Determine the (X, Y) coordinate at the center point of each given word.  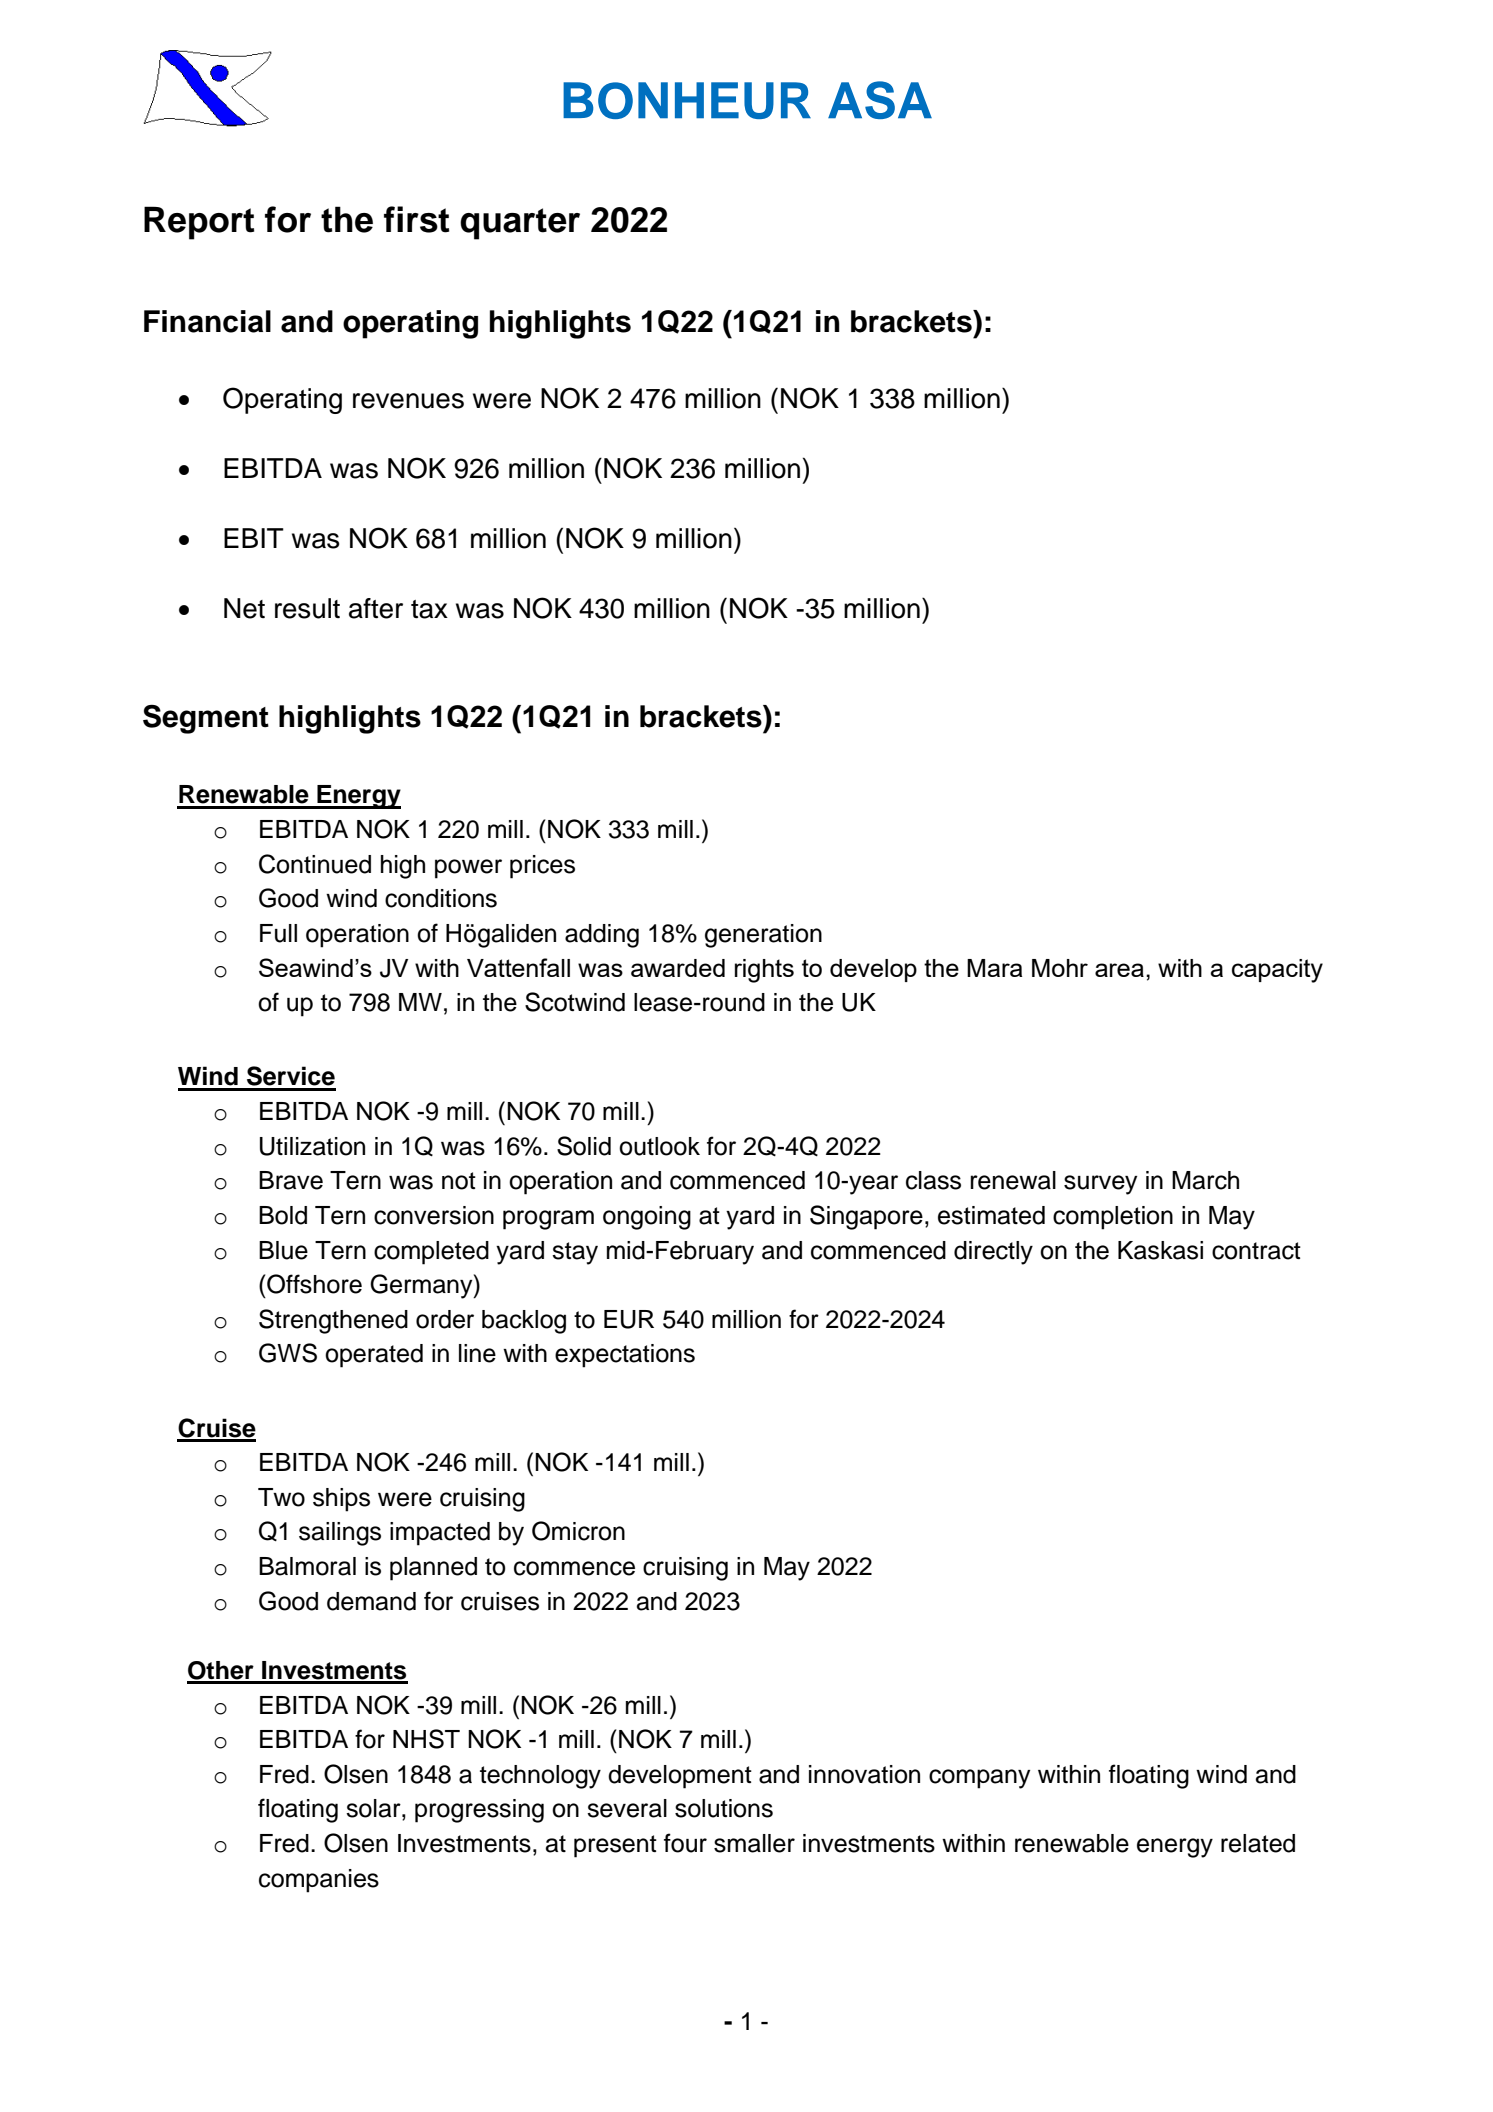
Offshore (313, 1284)
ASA (880, 100)
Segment (206, 719)
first (416, 219)
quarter (520, 224)
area (1119, 970)
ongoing (647, 1218)
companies (319, 1881)
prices (542, 867)
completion (1113, 1218)
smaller (754, 1843)
